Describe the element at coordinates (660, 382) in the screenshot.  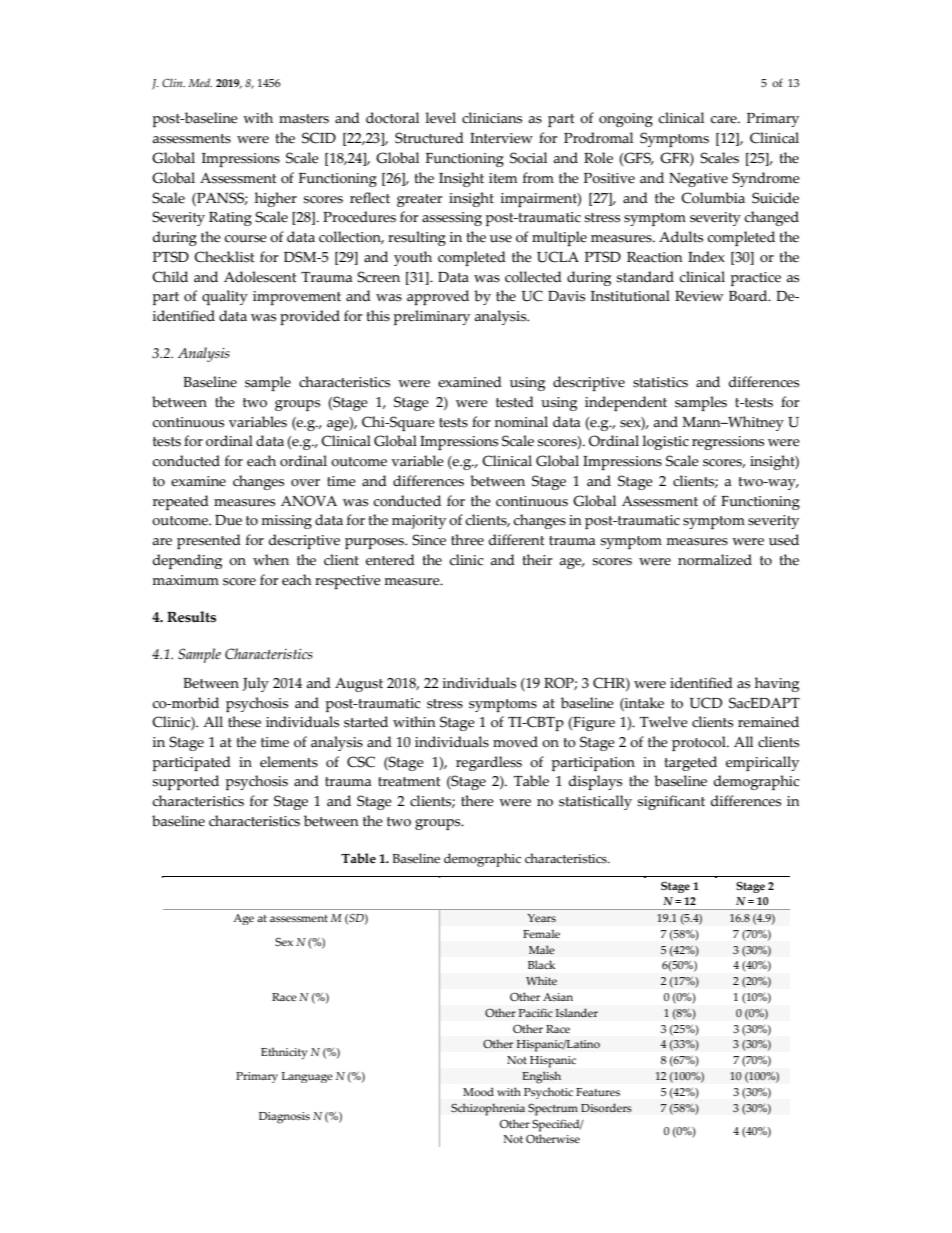
I see `statistics` at that location.
